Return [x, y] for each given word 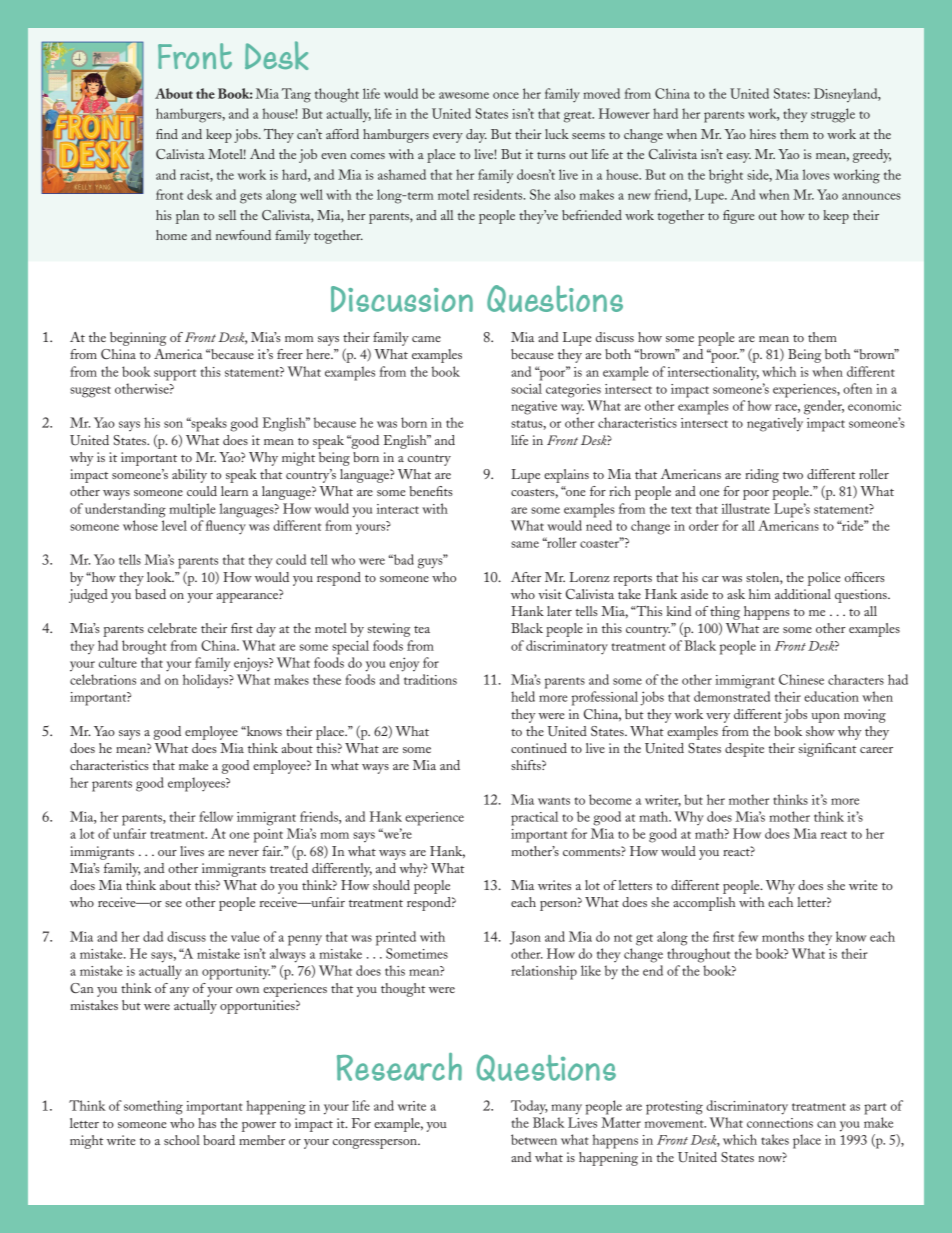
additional [803, 594]
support [175, 375]
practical [534, 818]
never [244, 853]
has [207, 1123]
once [506, 95]
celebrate [172, 628]
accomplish [704, 904]
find [167, 134]
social [526, 388]
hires [763, 134]
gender [824, 407]
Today [529, 1107]
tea [422, 629]
